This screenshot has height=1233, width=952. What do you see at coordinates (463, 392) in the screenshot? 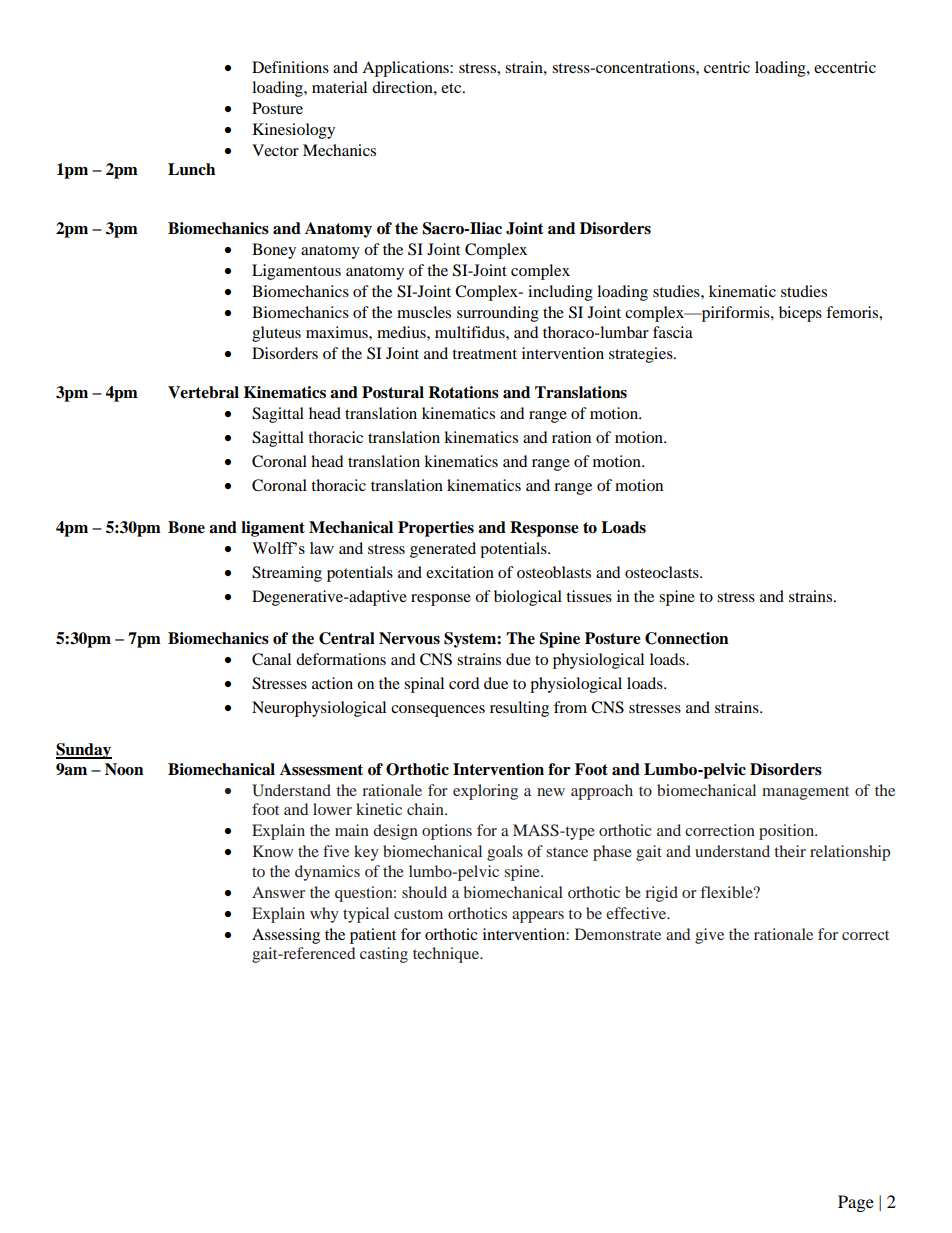
I see `Rotations` at bounding box center [463, 392].
